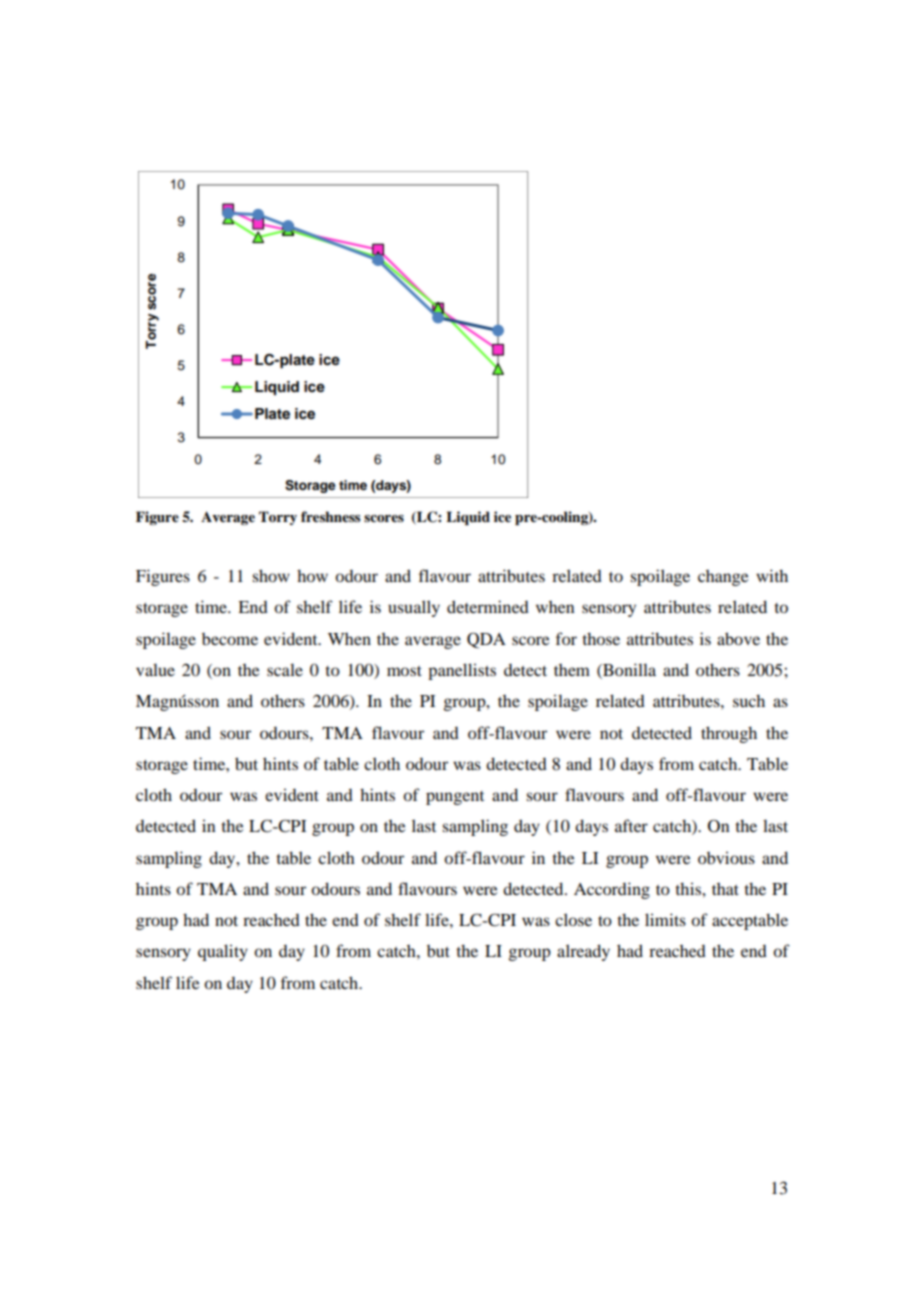 Image resolution: width=924 pixels, height=1308 pixels. Describe the element at coordinates (455, 798) in the page. I see `pungent` at that location.
